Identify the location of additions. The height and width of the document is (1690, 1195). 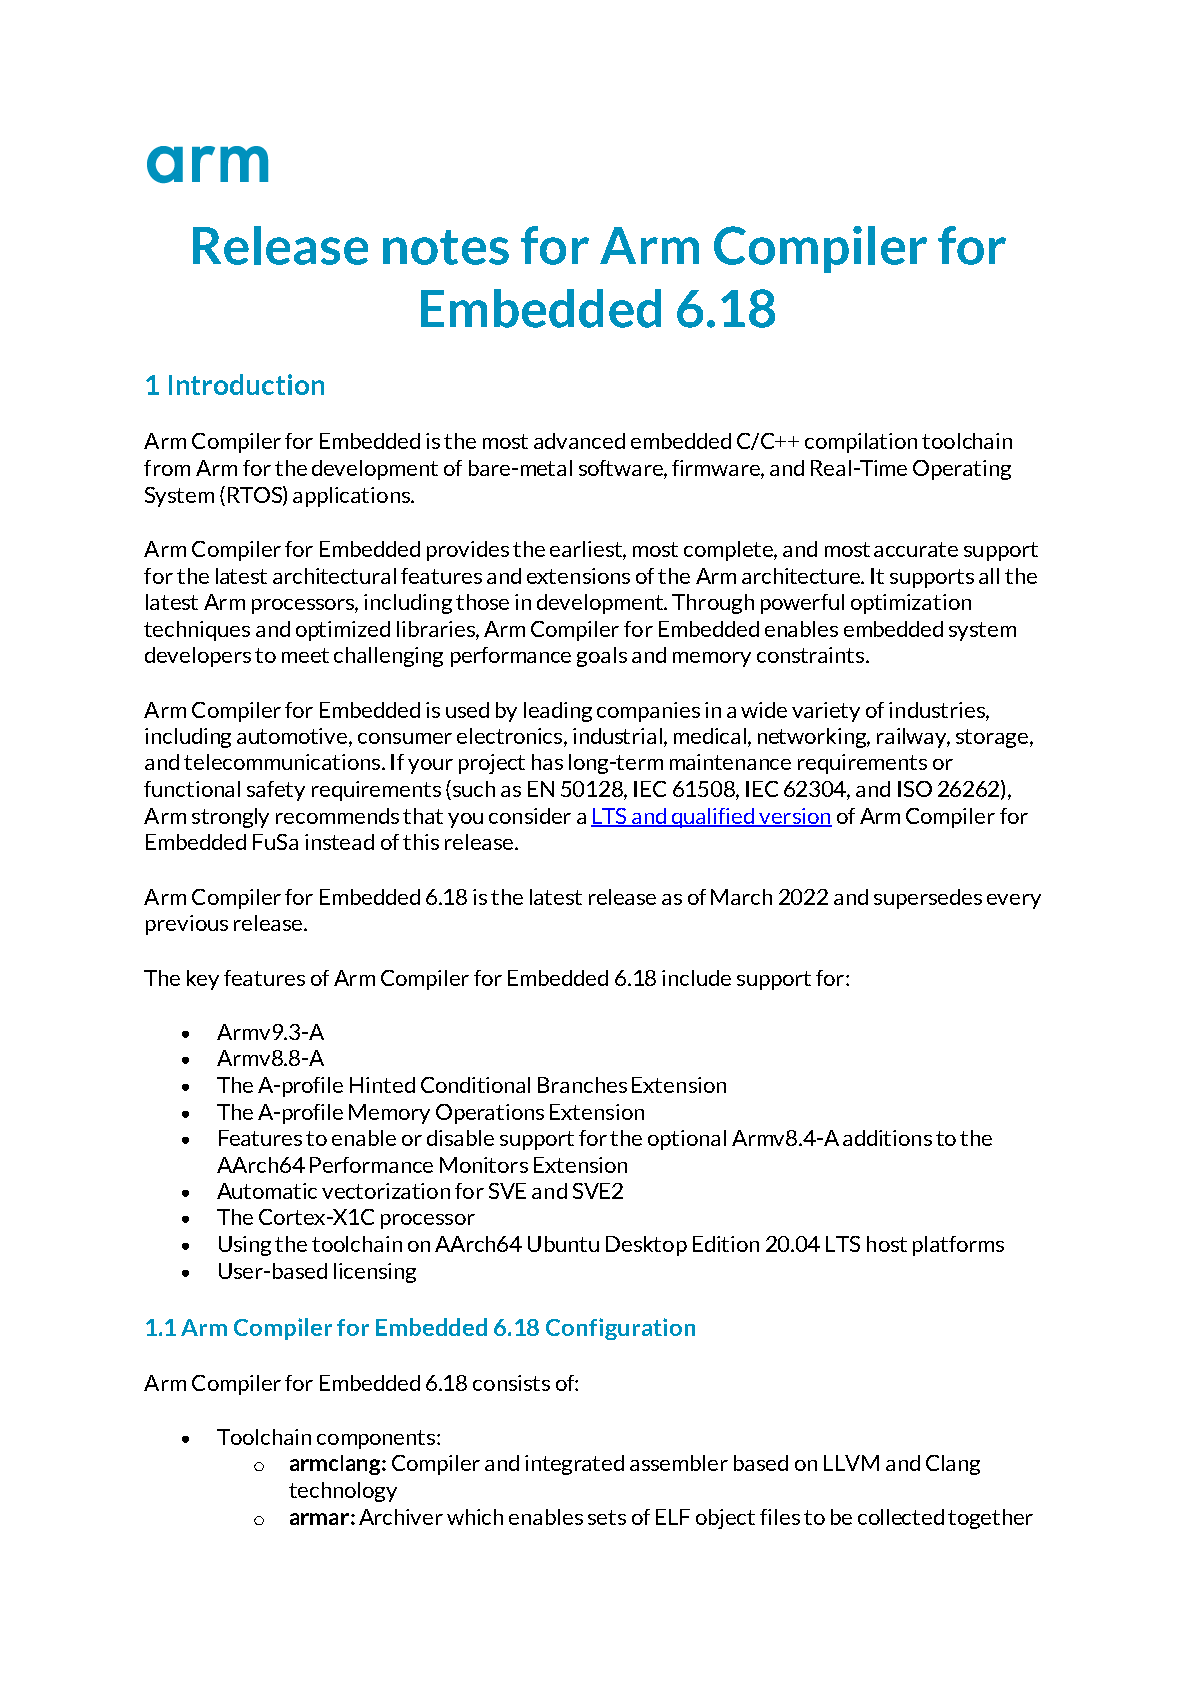
(887, 1138).
